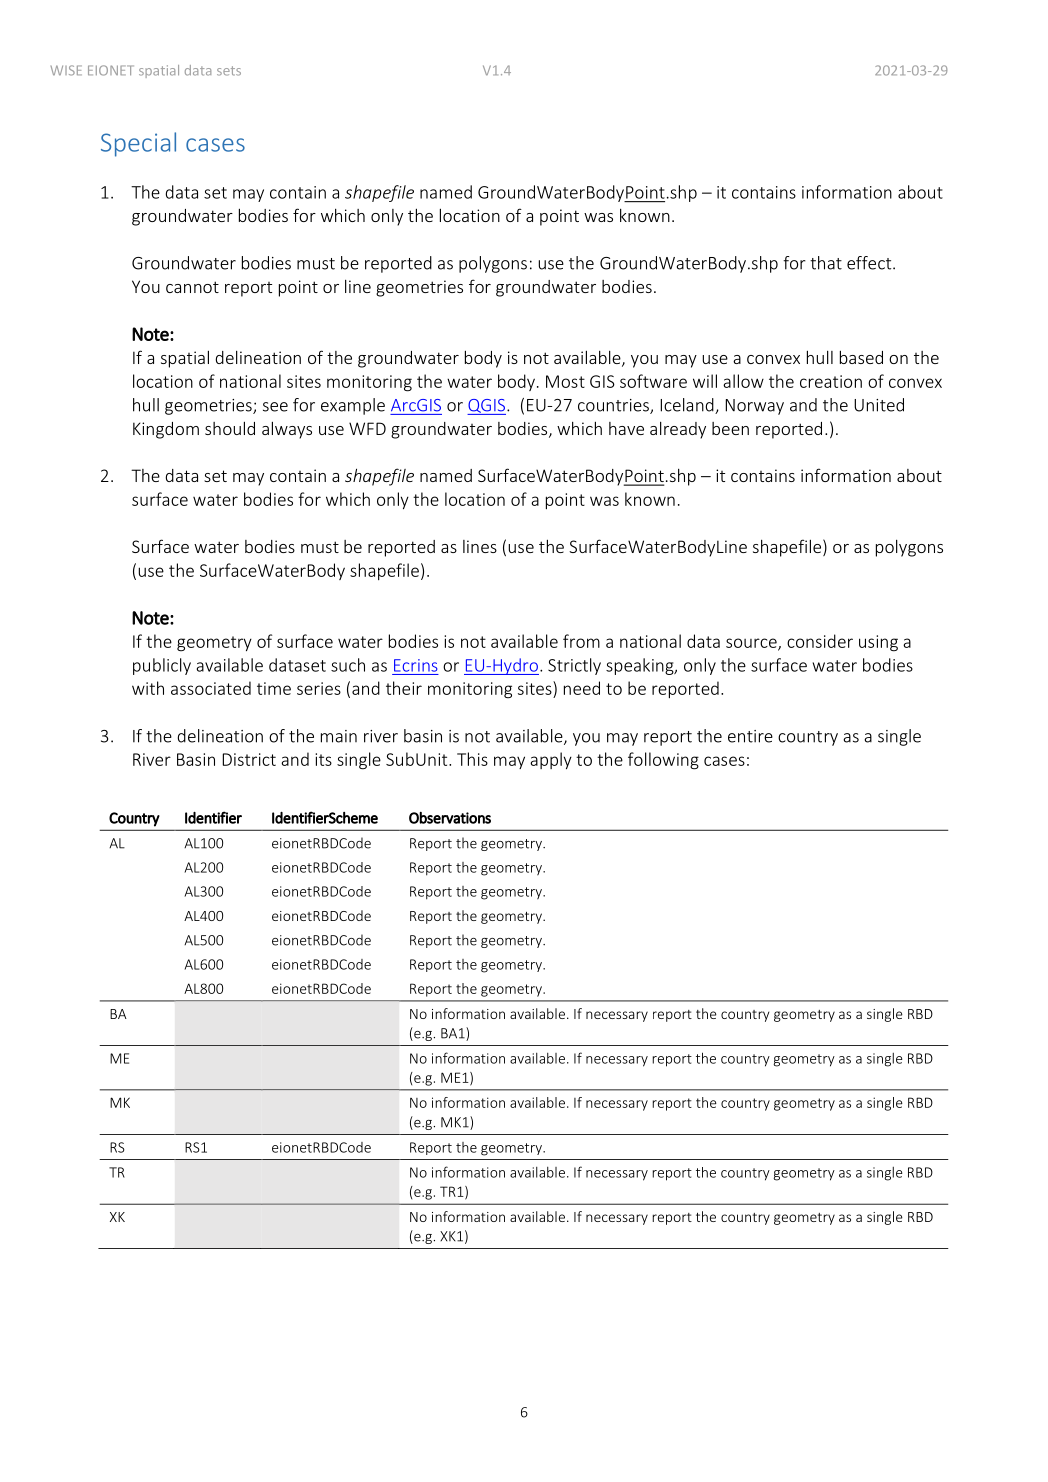 This document has height=1482, width=1048. Describe the element at coordinates (192, 287) in the document. I see `cannot` at that location.
